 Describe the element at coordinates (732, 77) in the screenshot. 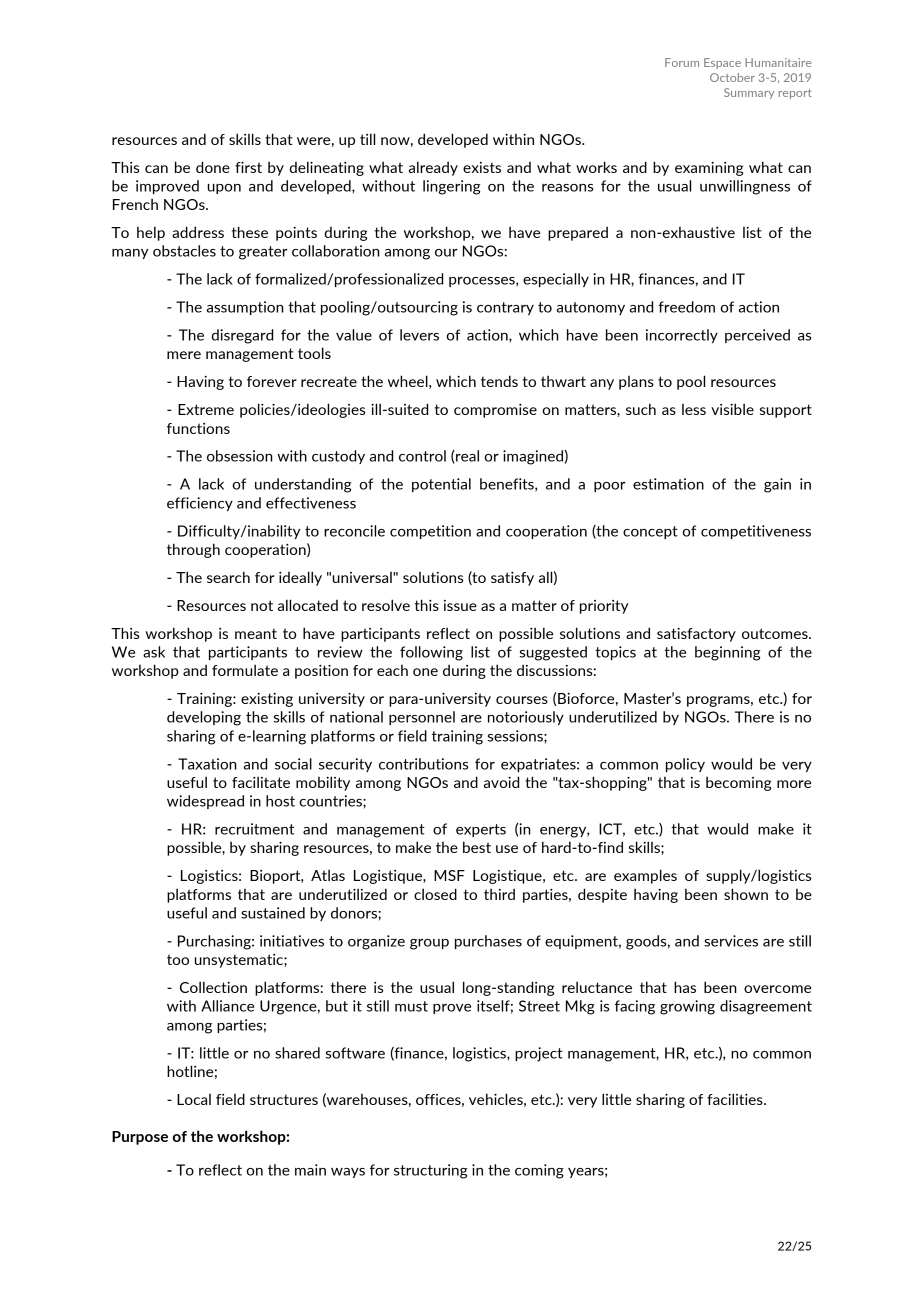

I see `October` at that location.
